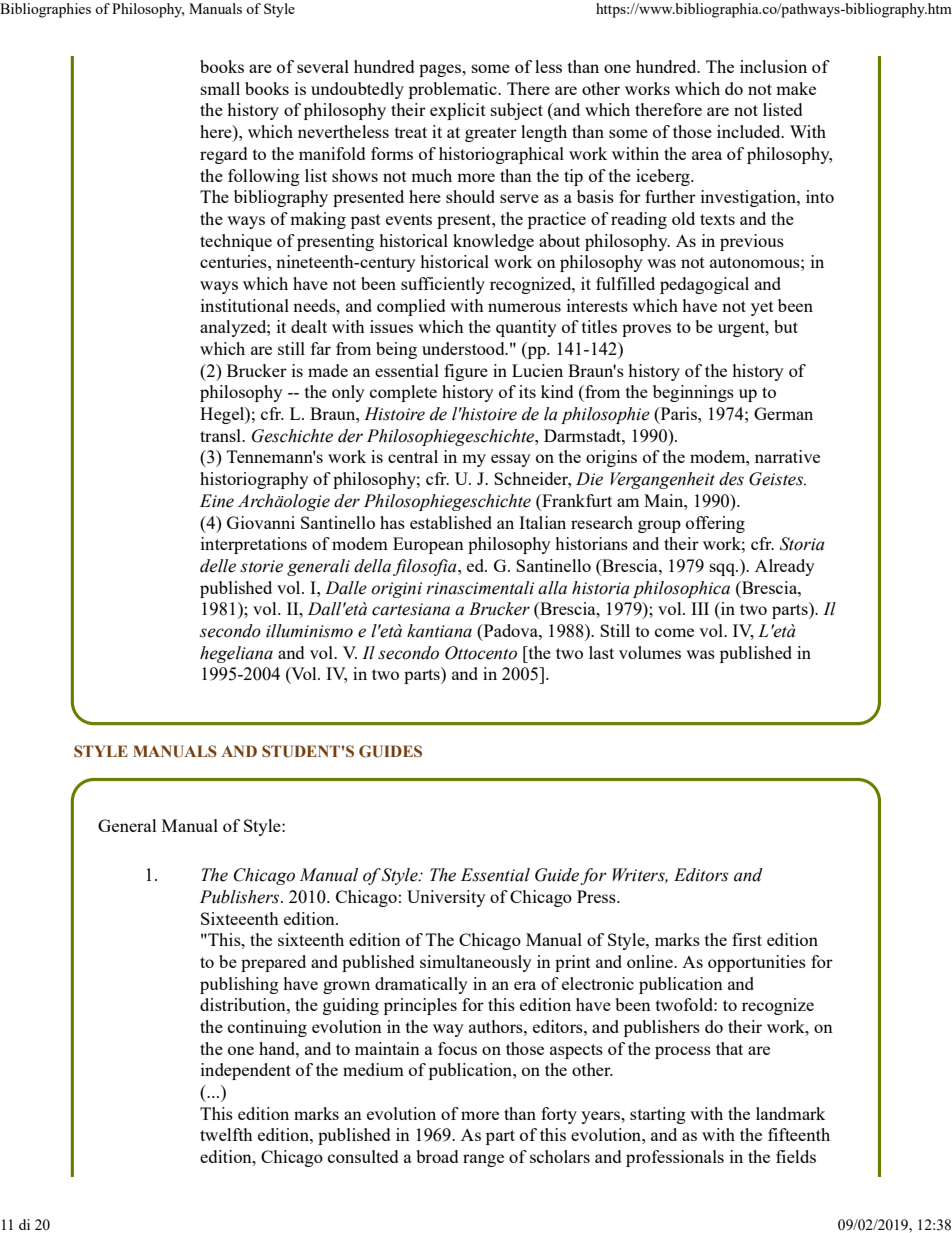  I want to click on first, so click(747, 939).
